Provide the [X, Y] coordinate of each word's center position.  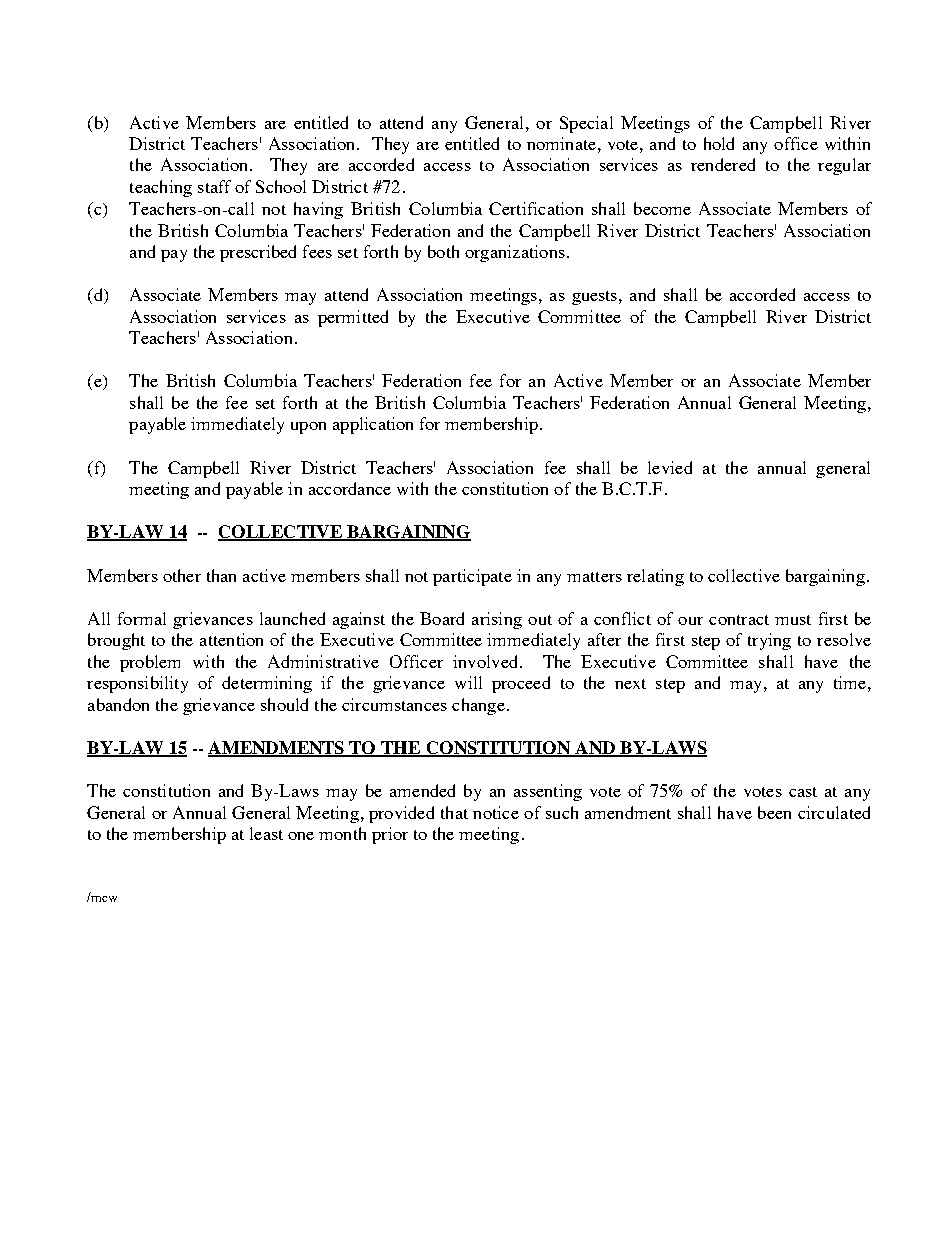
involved [487, 661]
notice [496, 812]
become [662, 208]
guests [596, 298]
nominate [561, 143]
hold [719, 143]
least [266, 833]
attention [231, 639]
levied [670, 467]
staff [214, 186]
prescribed [258, 253]
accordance [350, 488]
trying [769, 641]
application [373, 425]
